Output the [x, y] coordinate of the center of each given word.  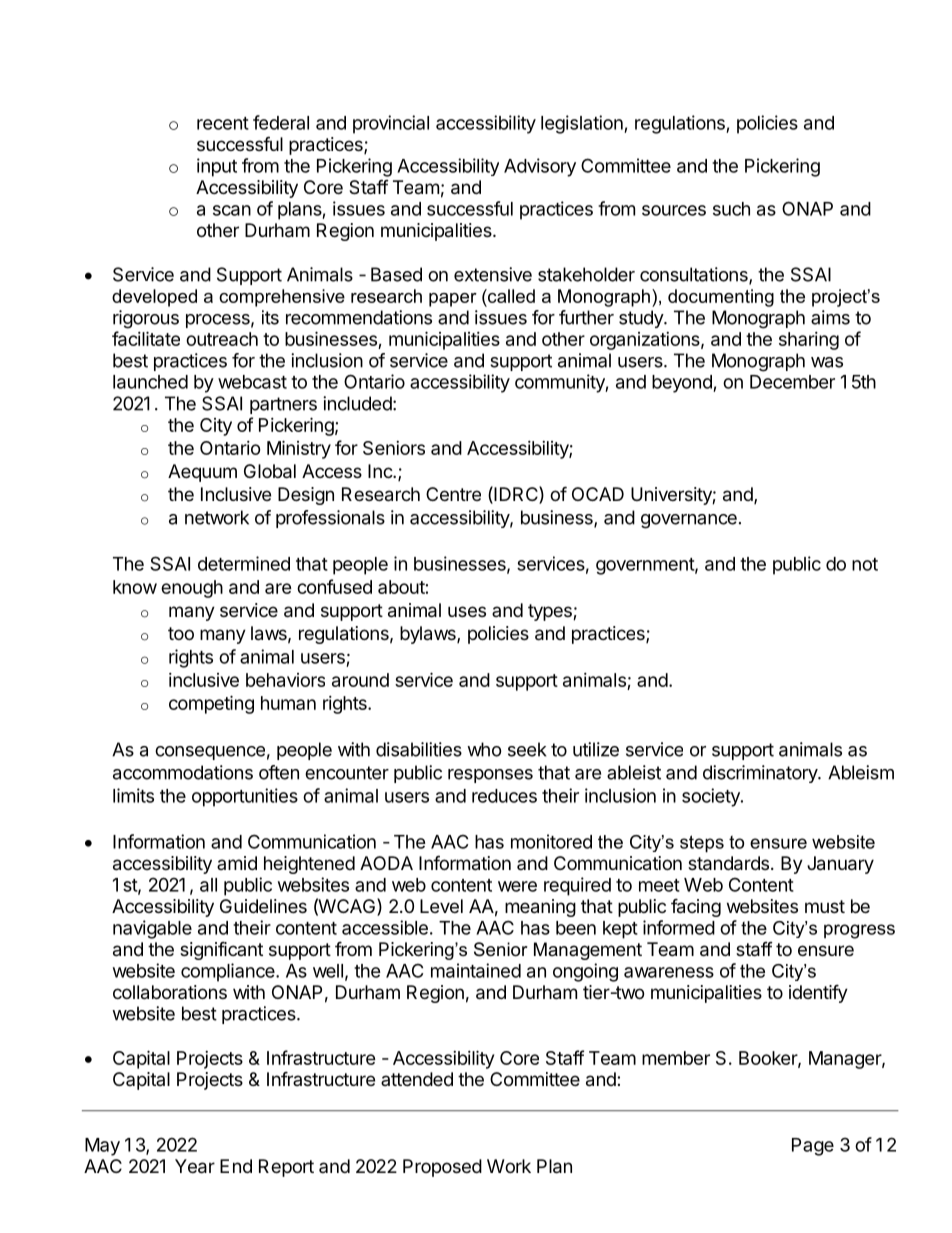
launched [150, 382]
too [181, 633]
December [792, 382]
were [517, 886]
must [825, 906]
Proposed [442, 1168]
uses [467, 611]
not [865, 564]
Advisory [540, 167]
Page [813, 1147]
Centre [453, 494]
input [217, 167]
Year [195, 1166]
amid [237, 863]
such [731, 209]
